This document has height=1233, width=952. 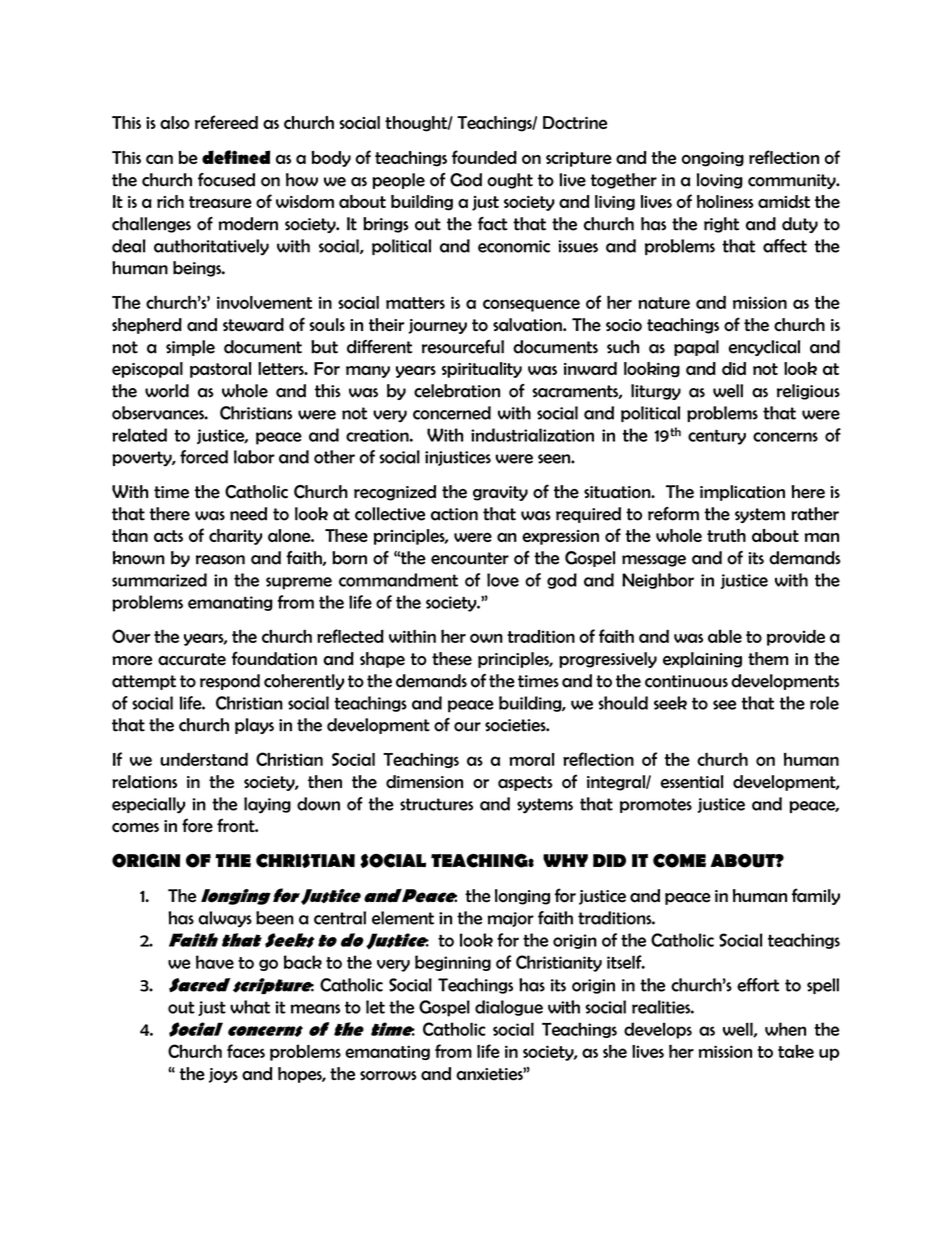 I want to click on founded, so click(x=484, y=157).
